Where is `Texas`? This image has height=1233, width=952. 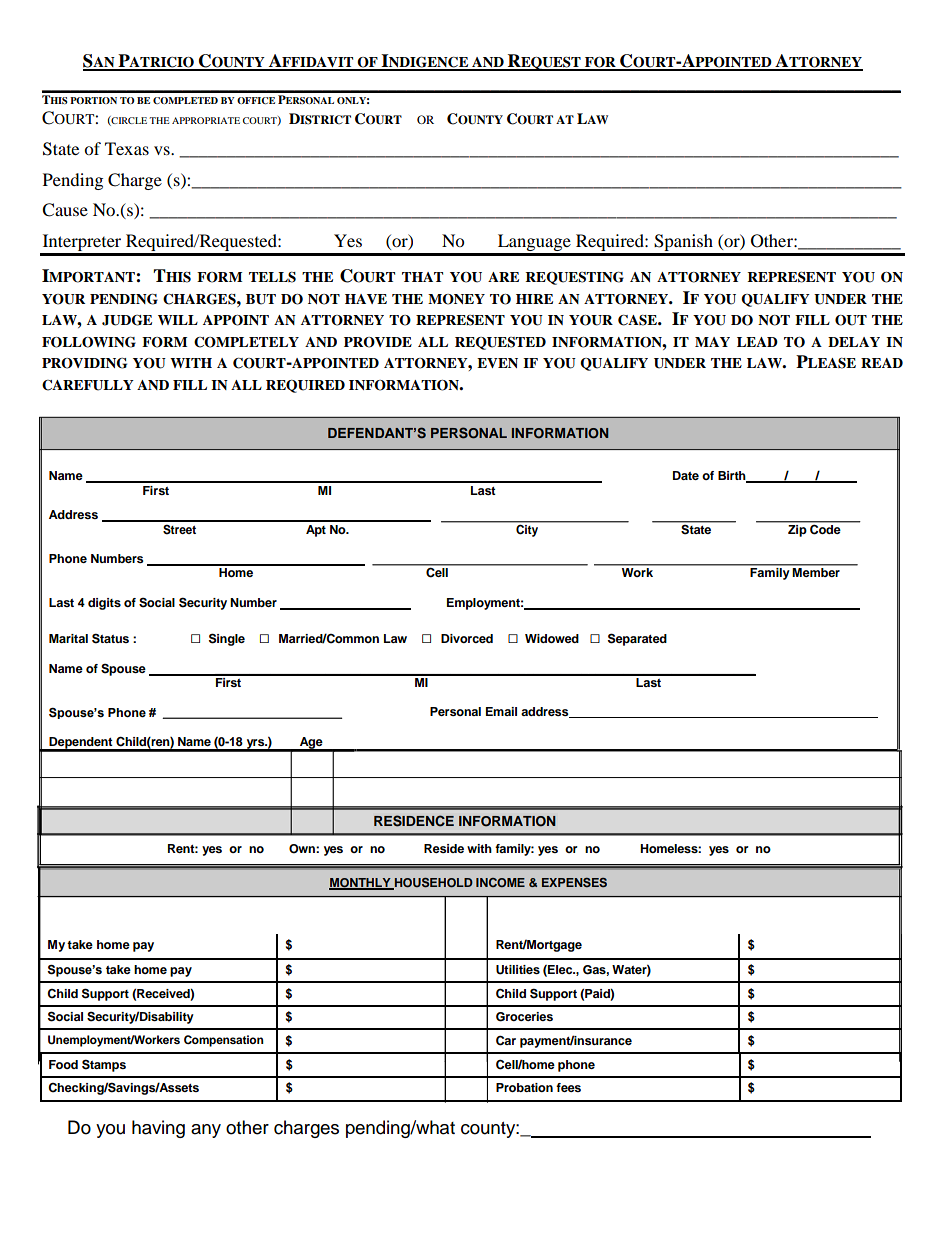
Texas is located at coordinates (127, 148).
